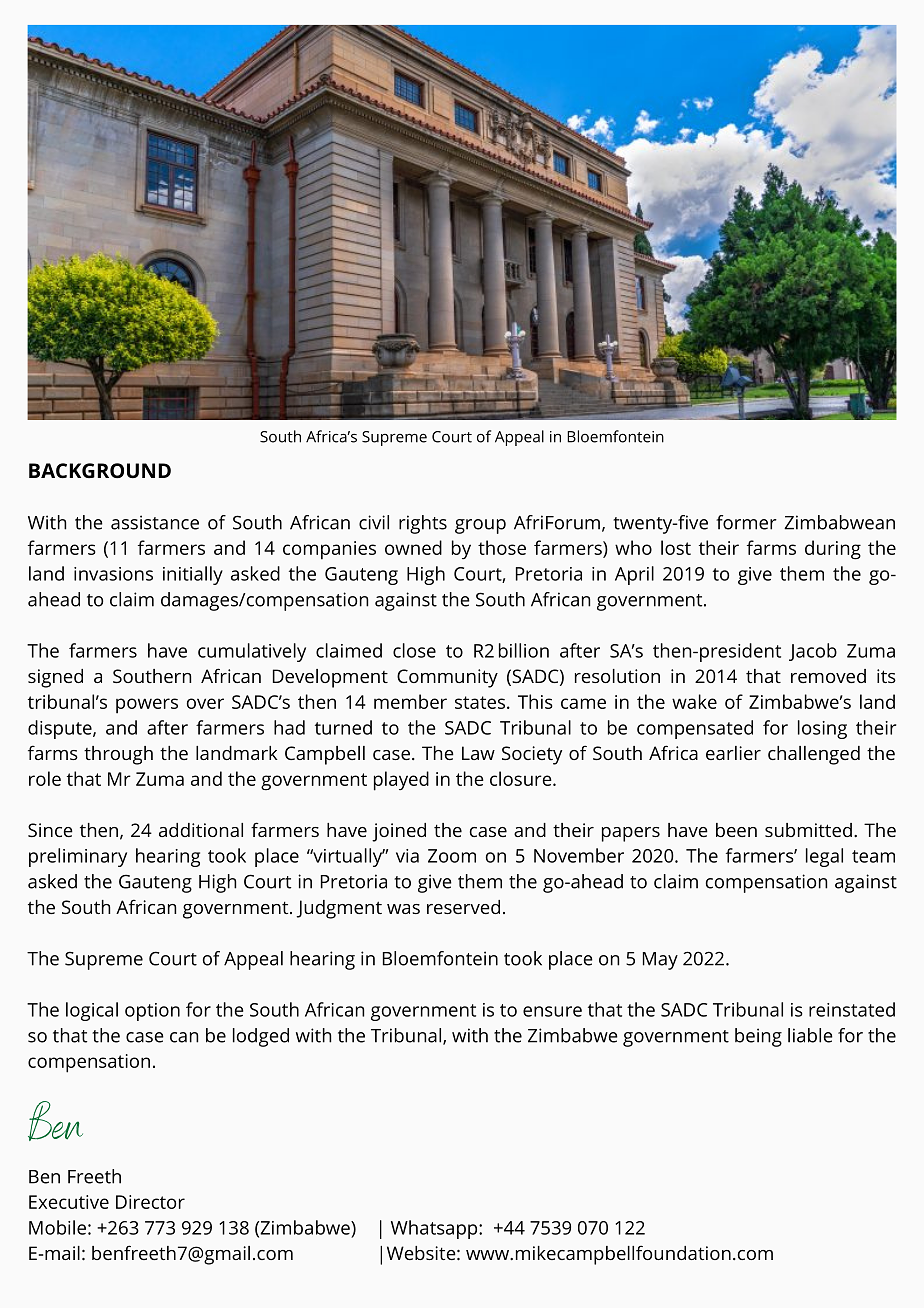 The height and width of the page is (1308, 924). Describe the element at coordinates (824, 857) in the page. I see `legal` at that location.
